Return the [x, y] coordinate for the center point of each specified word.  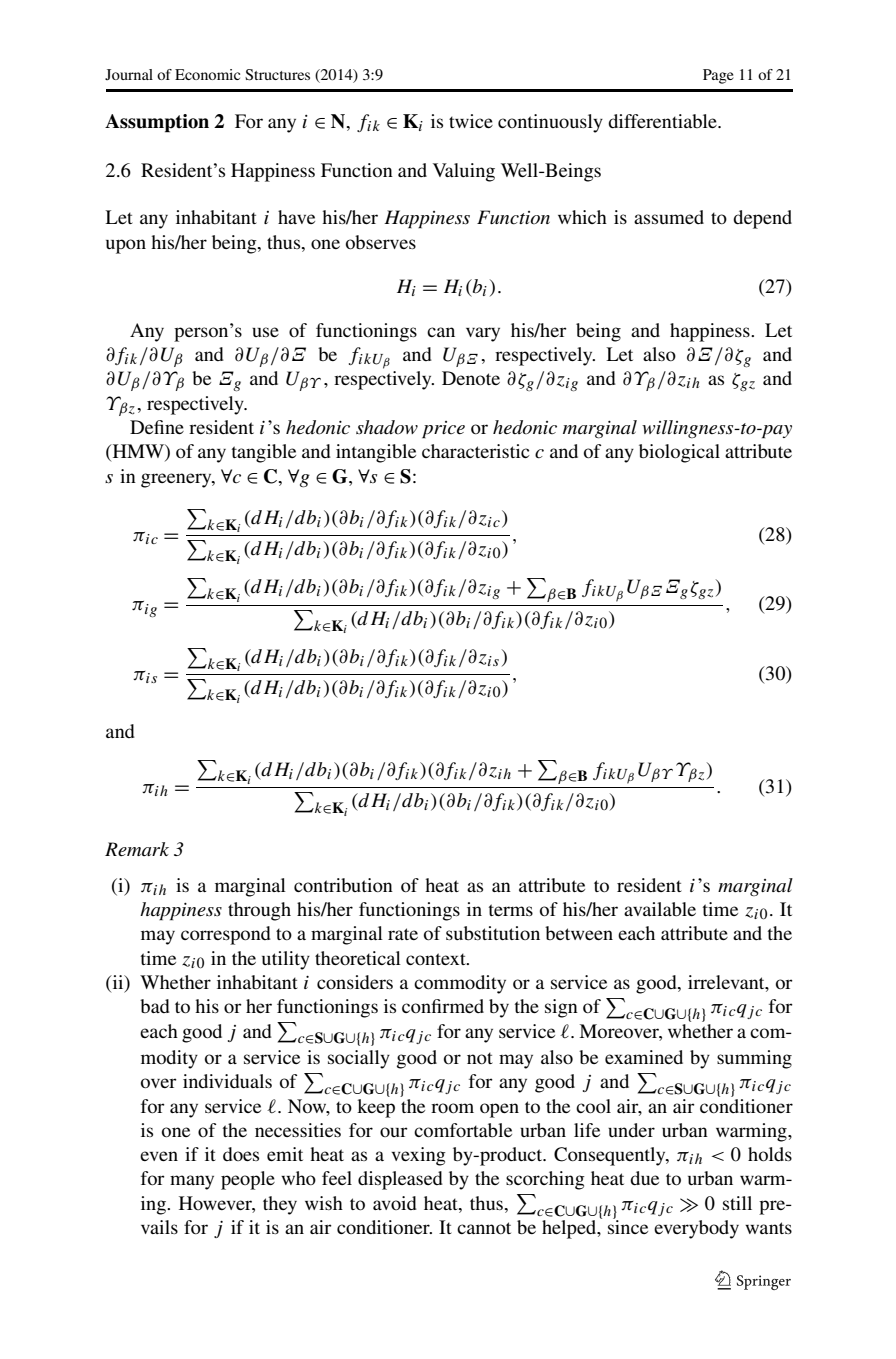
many [192, 1182]
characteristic [476, 451]
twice [471, 121]
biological [679, 453]
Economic [207, 74]
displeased [400, 1180]
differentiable [663, 121]
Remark [137, 849]
